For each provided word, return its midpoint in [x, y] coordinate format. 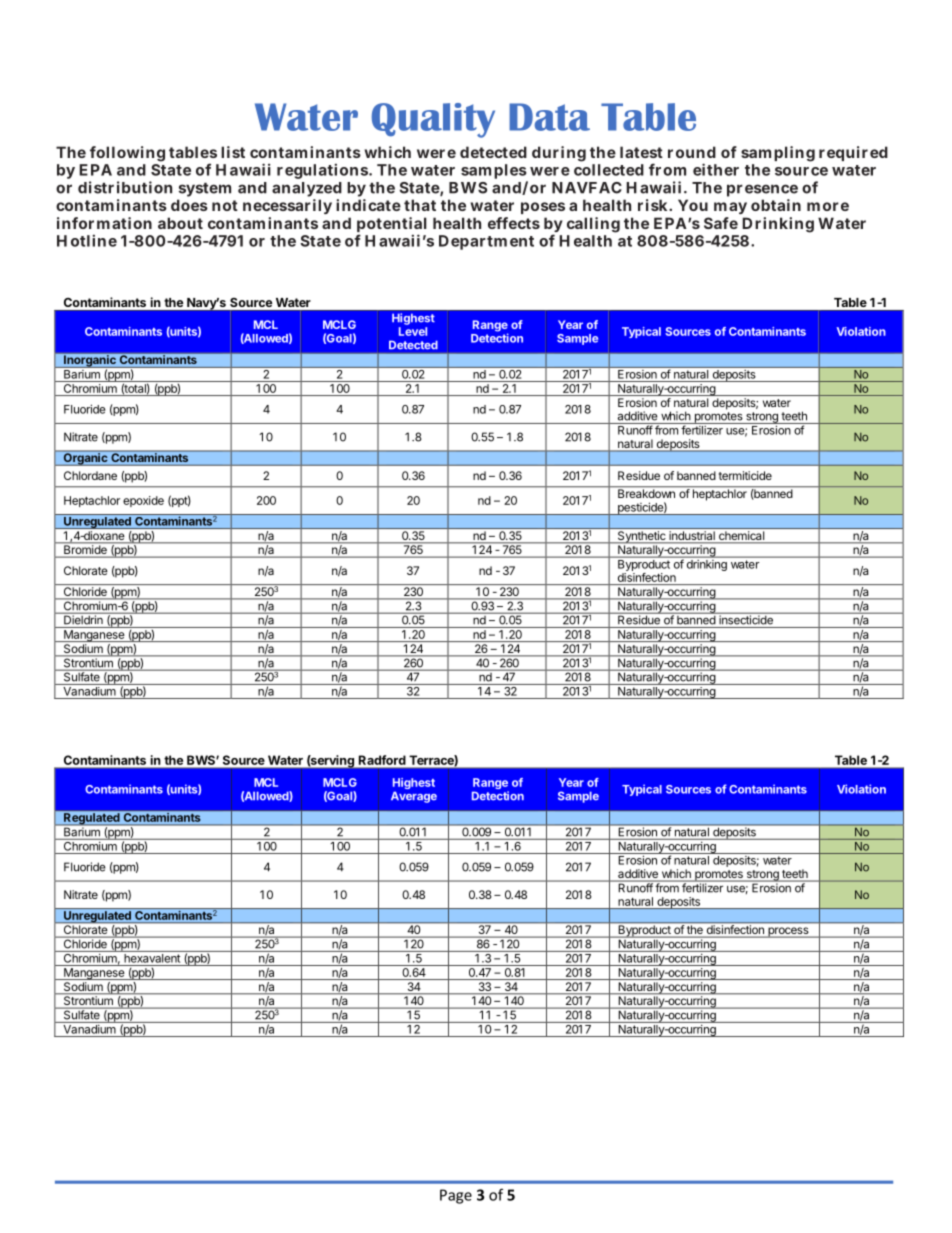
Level [413, 331]
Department [486, 242]
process [788, 932]
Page [456, 1196]
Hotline [87, 240]
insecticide [746, 619]
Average [414, 797]
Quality [433, 120]
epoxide [143, 501]
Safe [721, 223]
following [127, 154]
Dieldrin [83, 619]
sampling [778, 154]
